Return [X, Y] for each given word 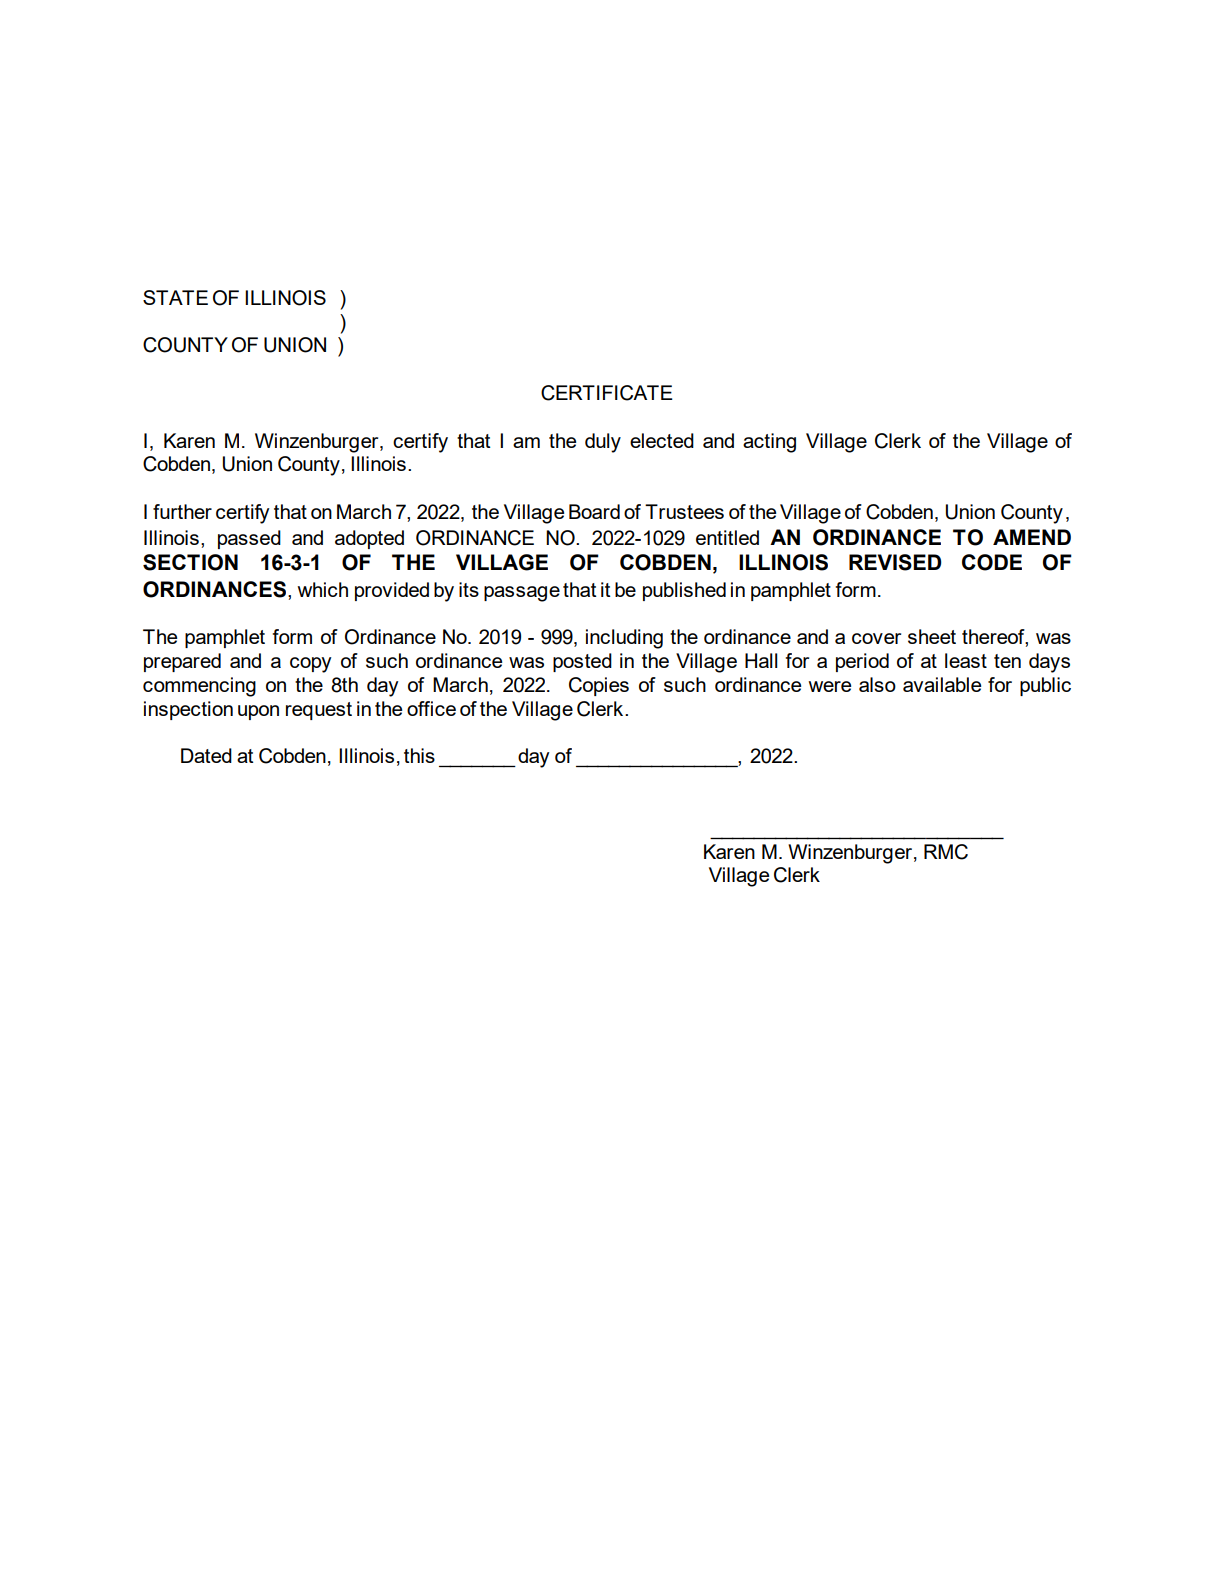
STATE [175, 297]
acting [769, 443]
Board [594, 511]
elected [662, 440]
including [624, 639]
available [942, 684]
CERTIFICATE [607, 393]
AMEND [1032, 537]
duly [603, 443]
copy [310, 665]
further [182, 511]
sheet [932, 636]
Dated [206, 755]
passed [249, 539]
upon [258, 712]
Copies [599, 686]
